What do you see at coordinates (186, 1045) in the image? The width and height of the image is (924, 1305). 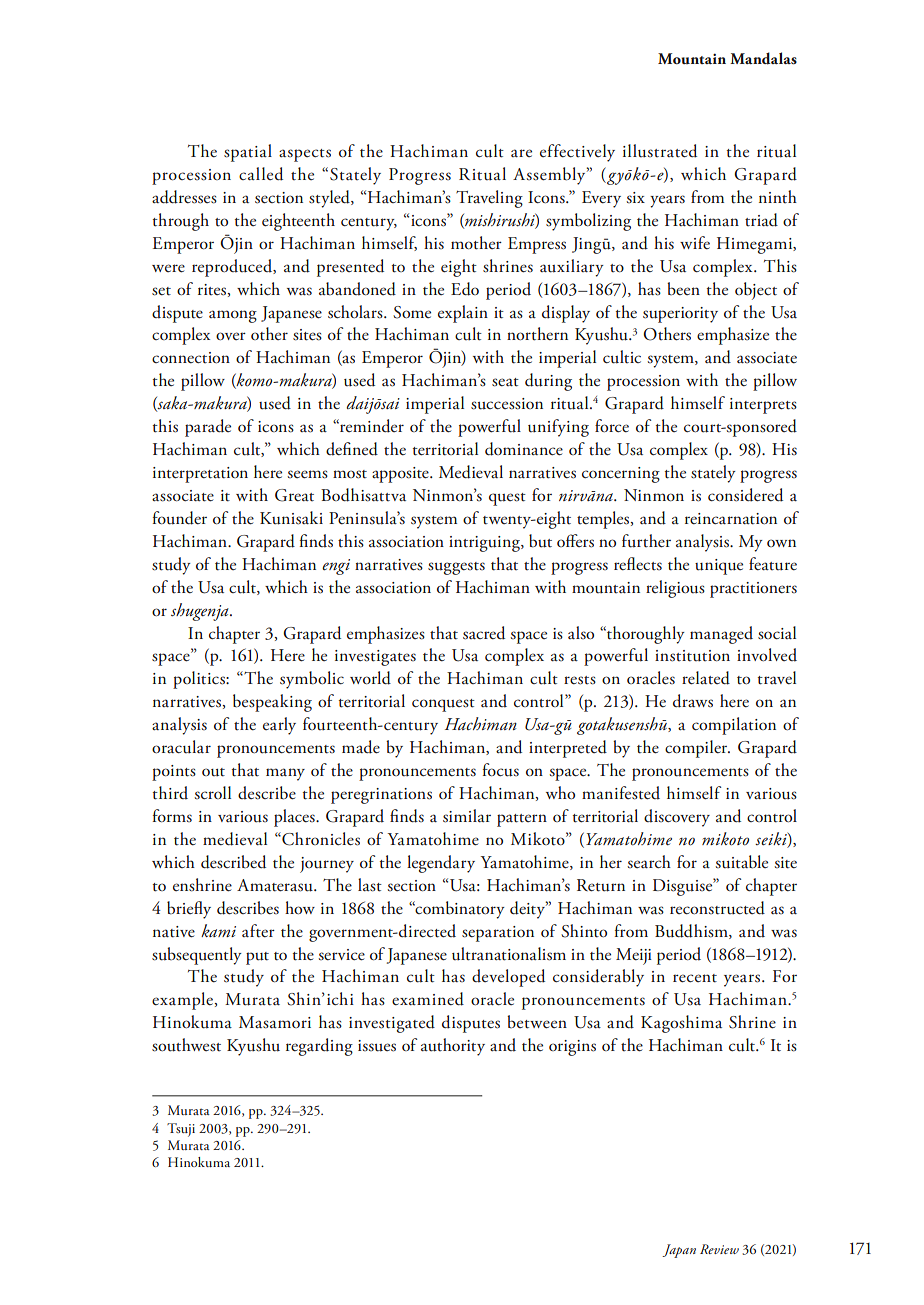 I see `southwest` at bounding box center [186, 1045].
